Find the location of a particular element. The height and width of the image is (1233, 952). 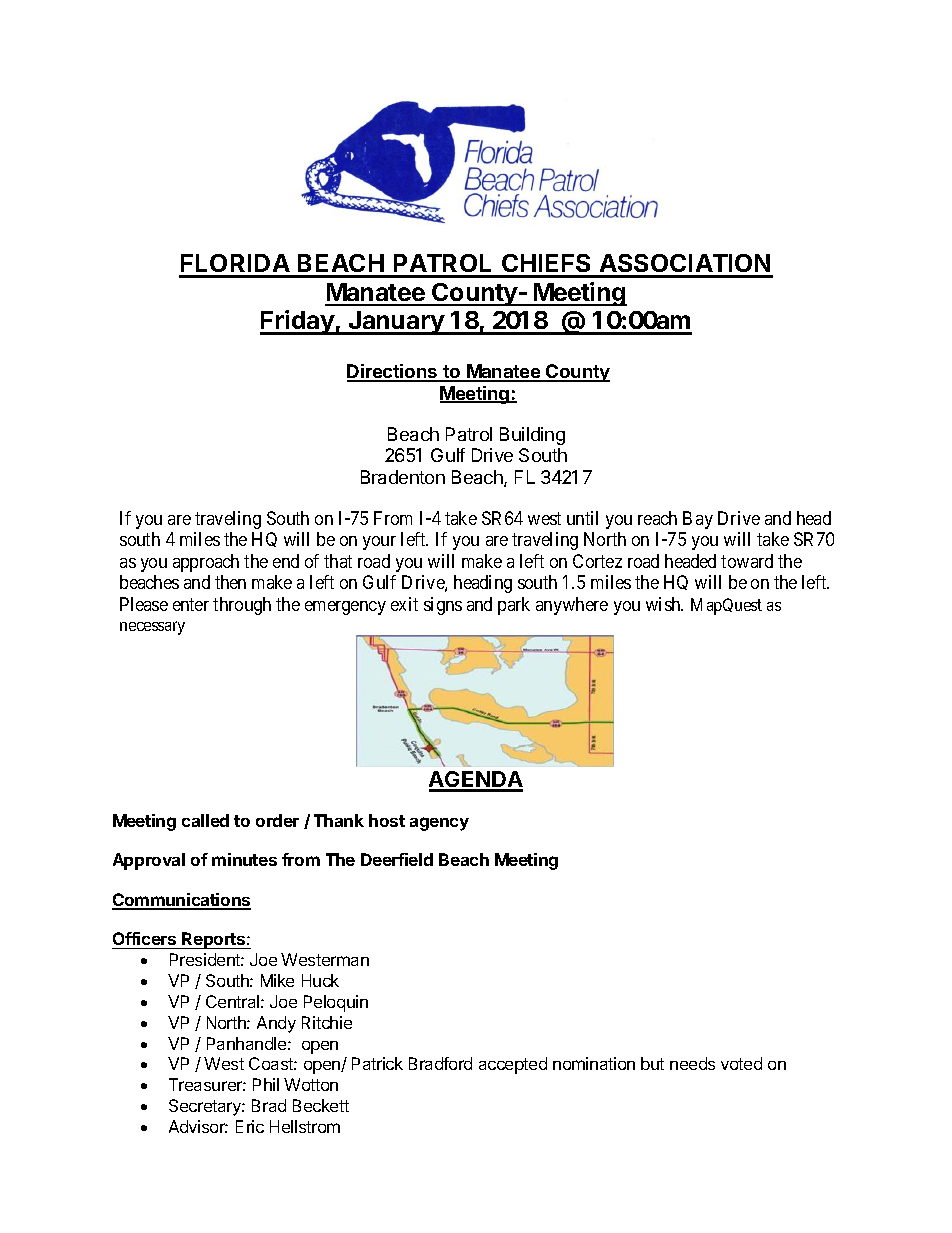

minutes is located at coordinates (244, 859).
